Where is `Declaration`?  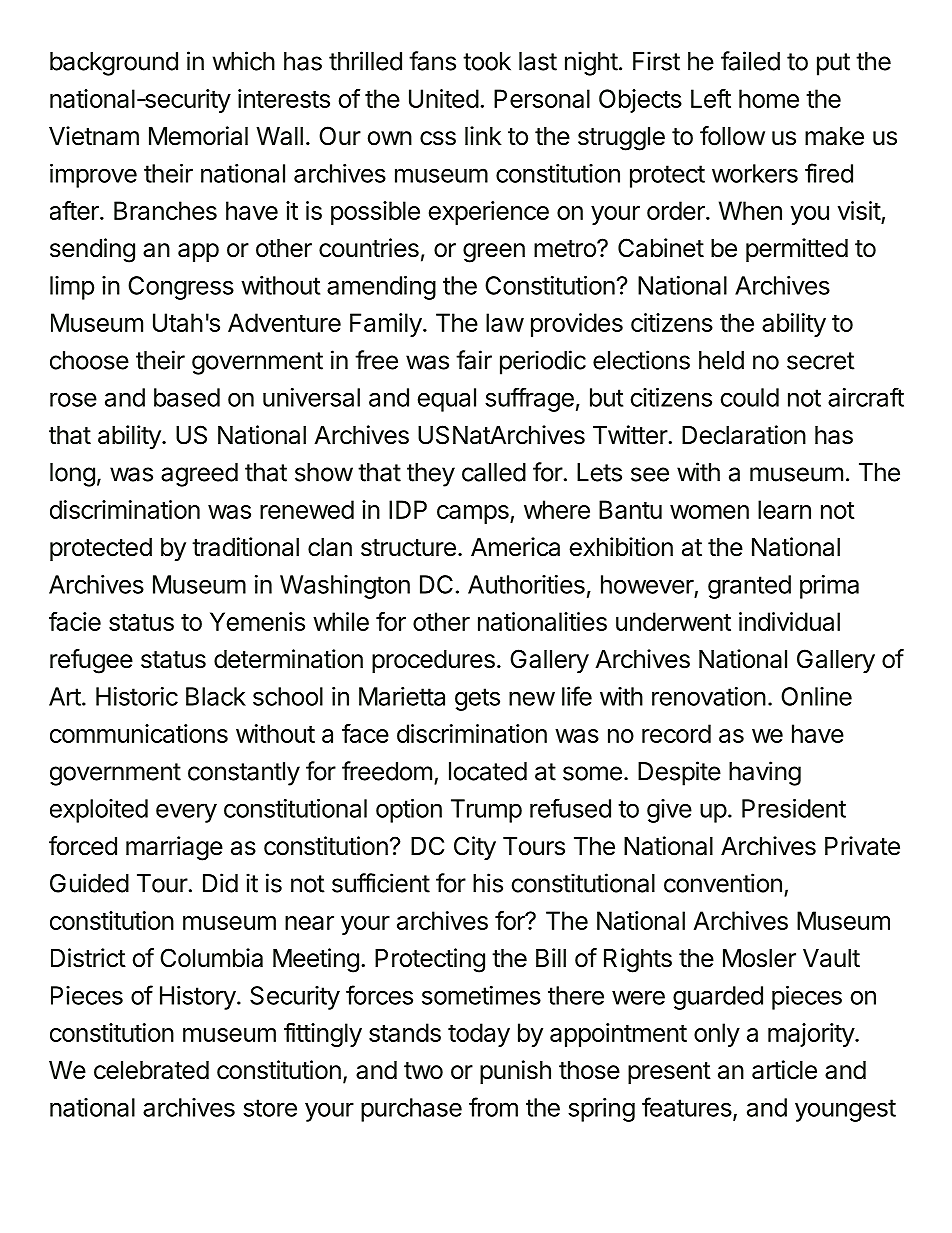
Declaration is located at coordinates (744, 435).
